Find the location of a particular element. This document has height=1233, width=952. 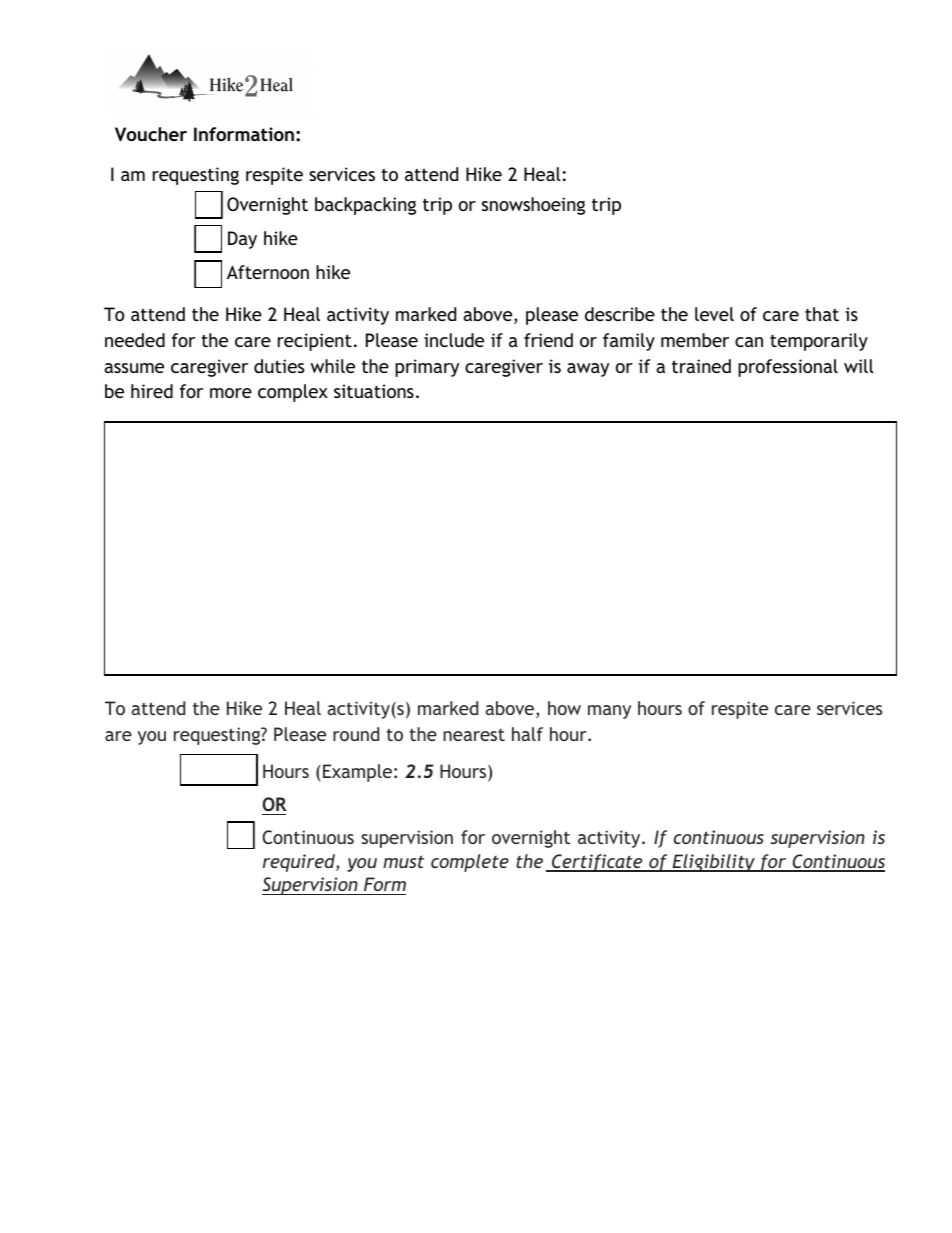

more is located at coordinates (231, 393).
